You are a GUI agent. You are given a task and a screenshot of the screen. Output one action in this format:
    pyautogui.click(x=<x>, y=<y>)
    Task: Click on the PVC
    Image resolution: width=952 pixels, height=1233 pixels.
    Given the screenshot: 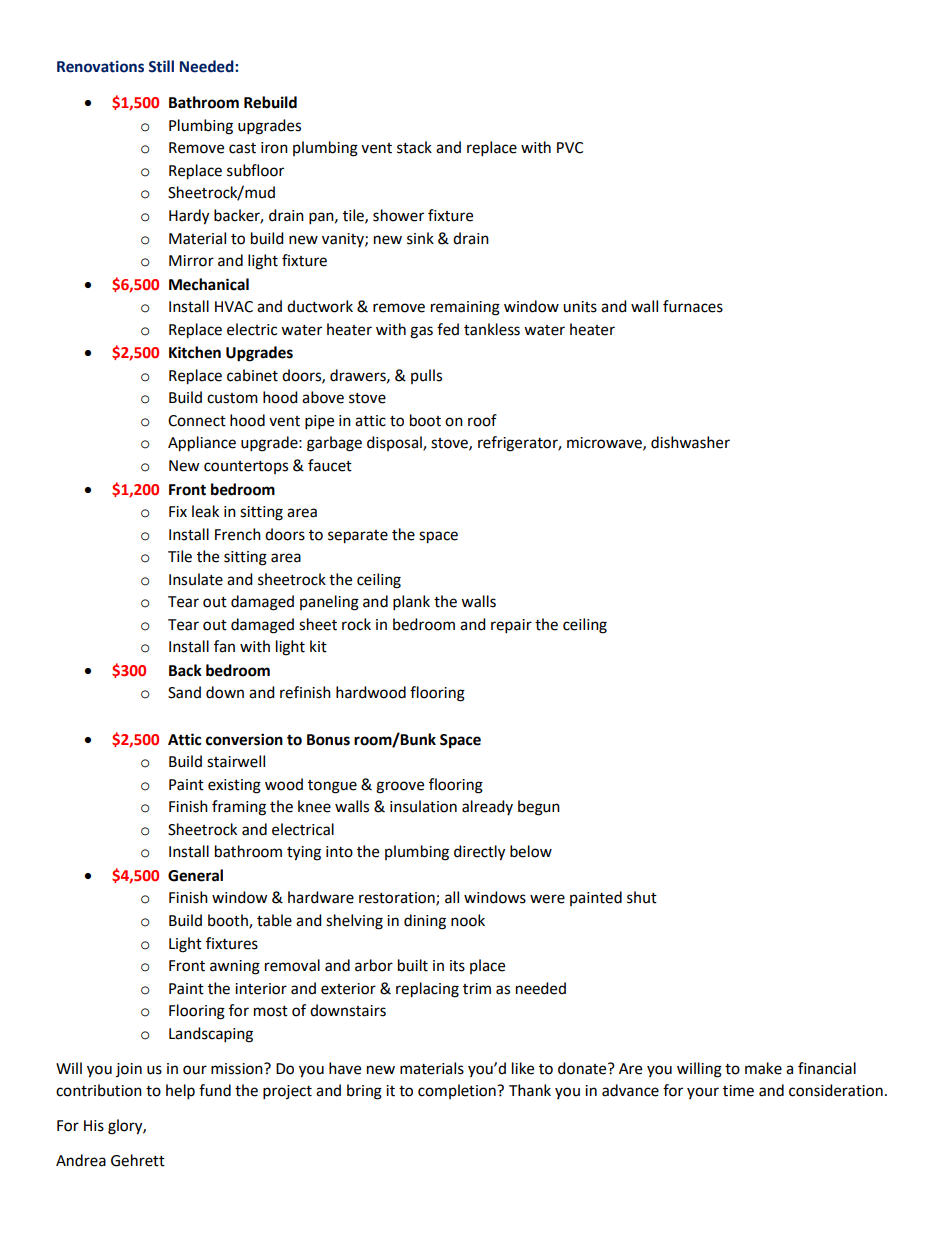 What is the action you would take?
    pyautogui.click(x=570, y=148)
